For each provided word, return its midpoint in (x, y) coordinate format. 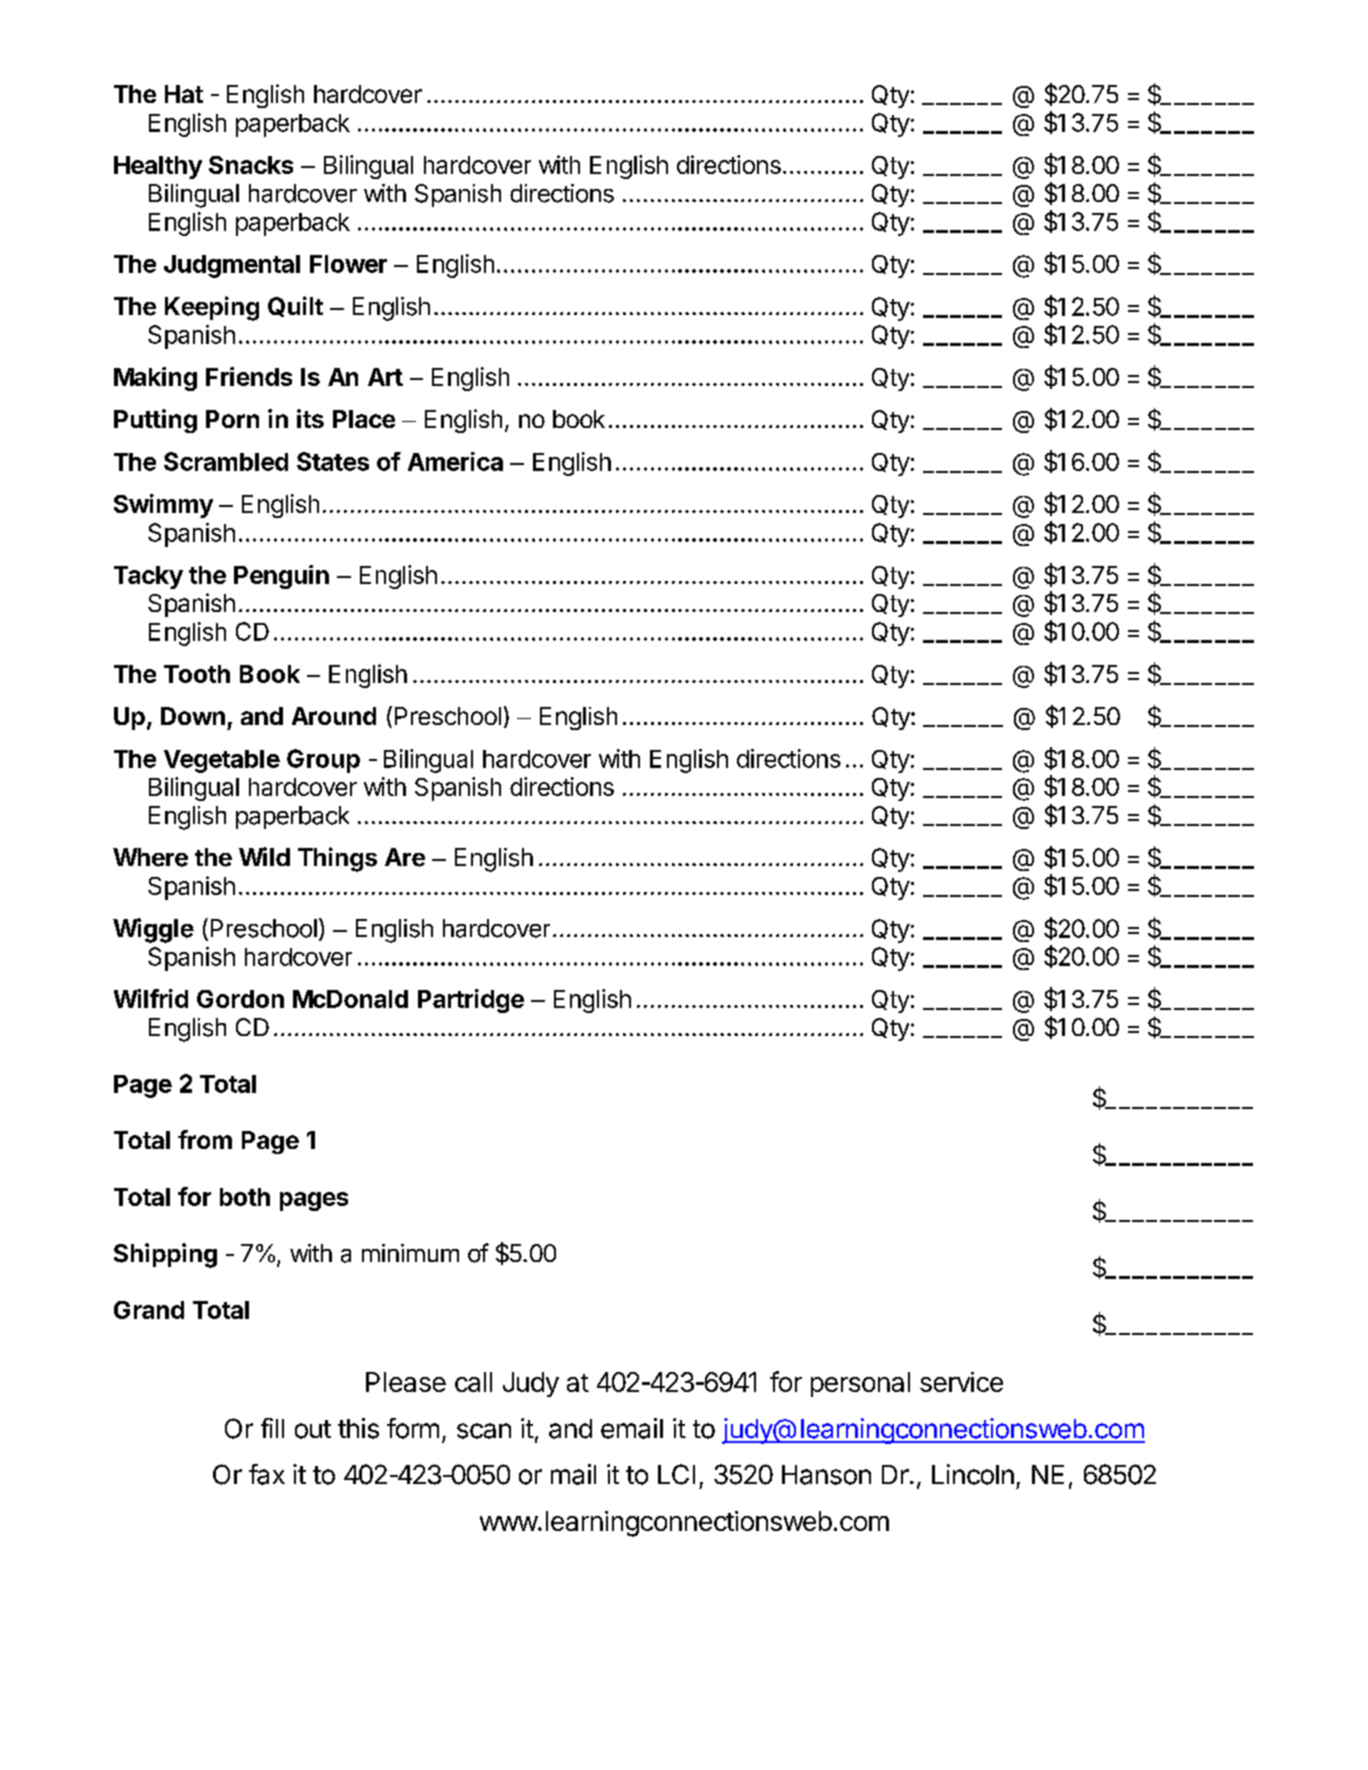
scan (484, 1431)
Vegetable (222, 761)
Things (337, 859)
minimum (410, 1253)
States (333, 461)
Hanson (826, 1475)
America (455, 461)
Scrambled (226, 461)
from (205, 1139)
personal (860, 1384)
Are (405, 857)
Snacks (251, 165)
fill (272, 1428)
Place (364, 419)
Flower (348, 264)
